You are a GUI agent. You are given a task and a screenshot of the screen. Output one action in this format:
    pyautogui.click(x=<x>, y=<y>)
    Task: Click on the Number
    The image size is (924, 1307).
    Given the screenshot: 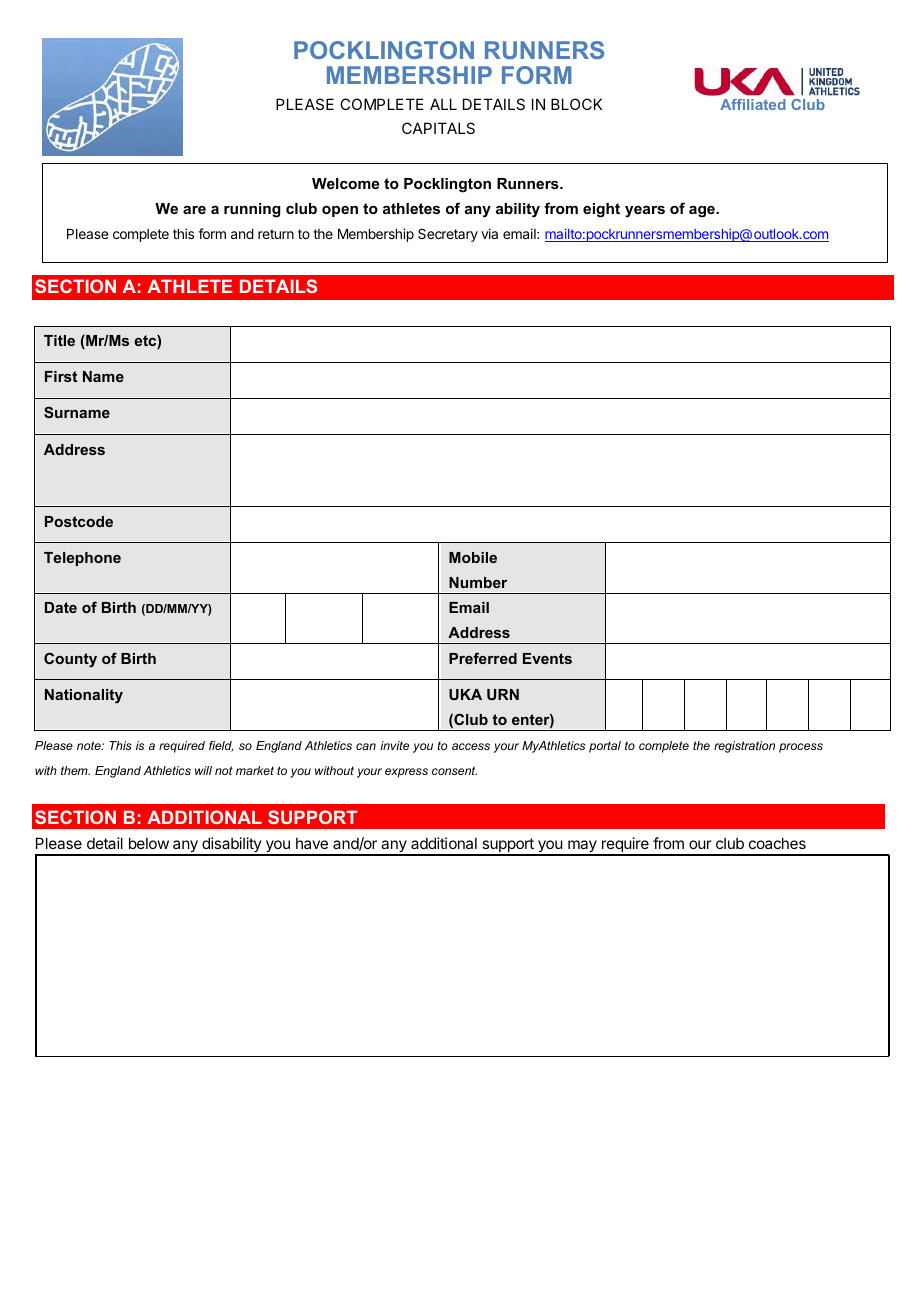 What is the action you would take?
    pyautogui.click(x=478, y=582)
